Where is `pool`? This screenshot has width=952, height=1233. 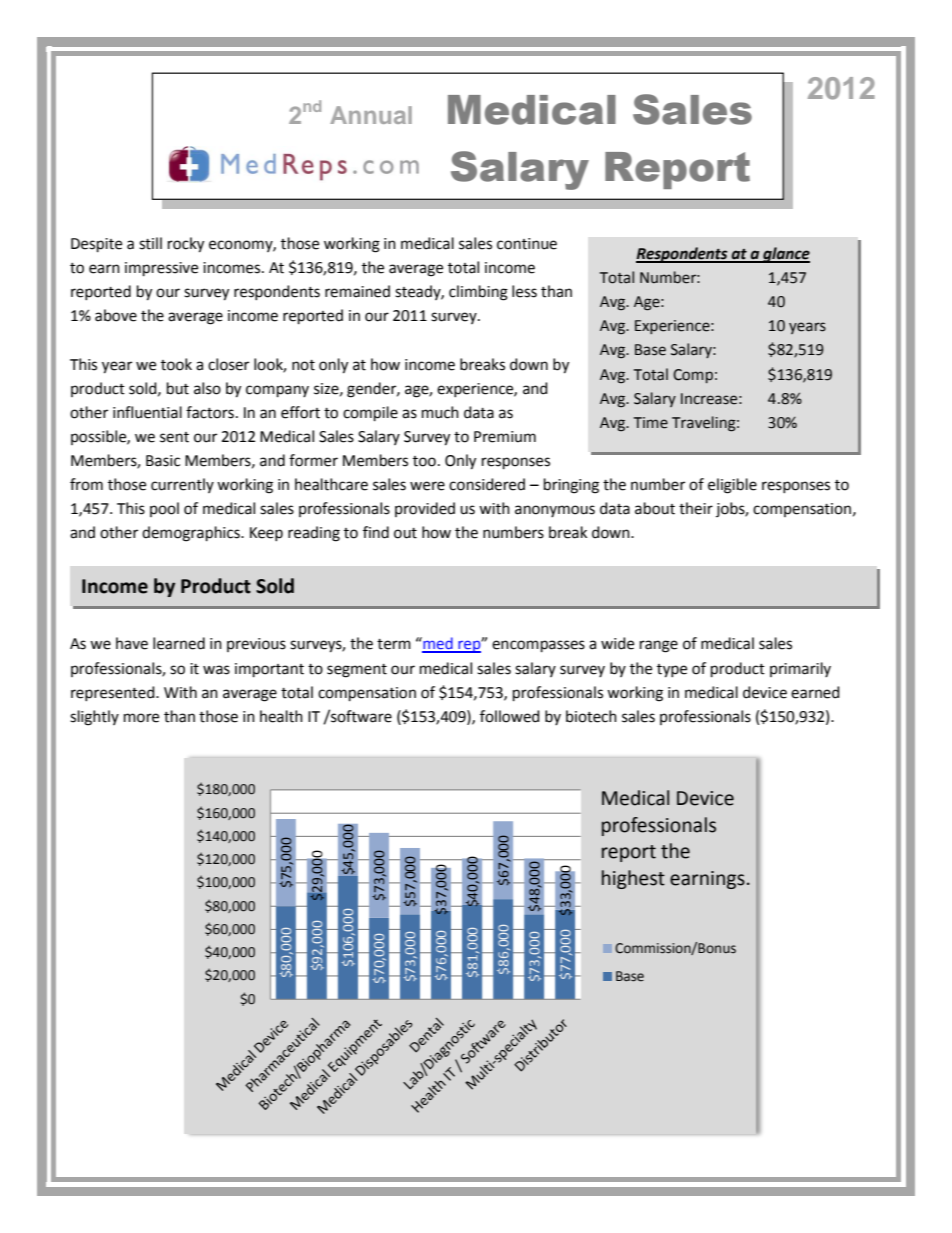
pool is located at coordinates (164, 509).
